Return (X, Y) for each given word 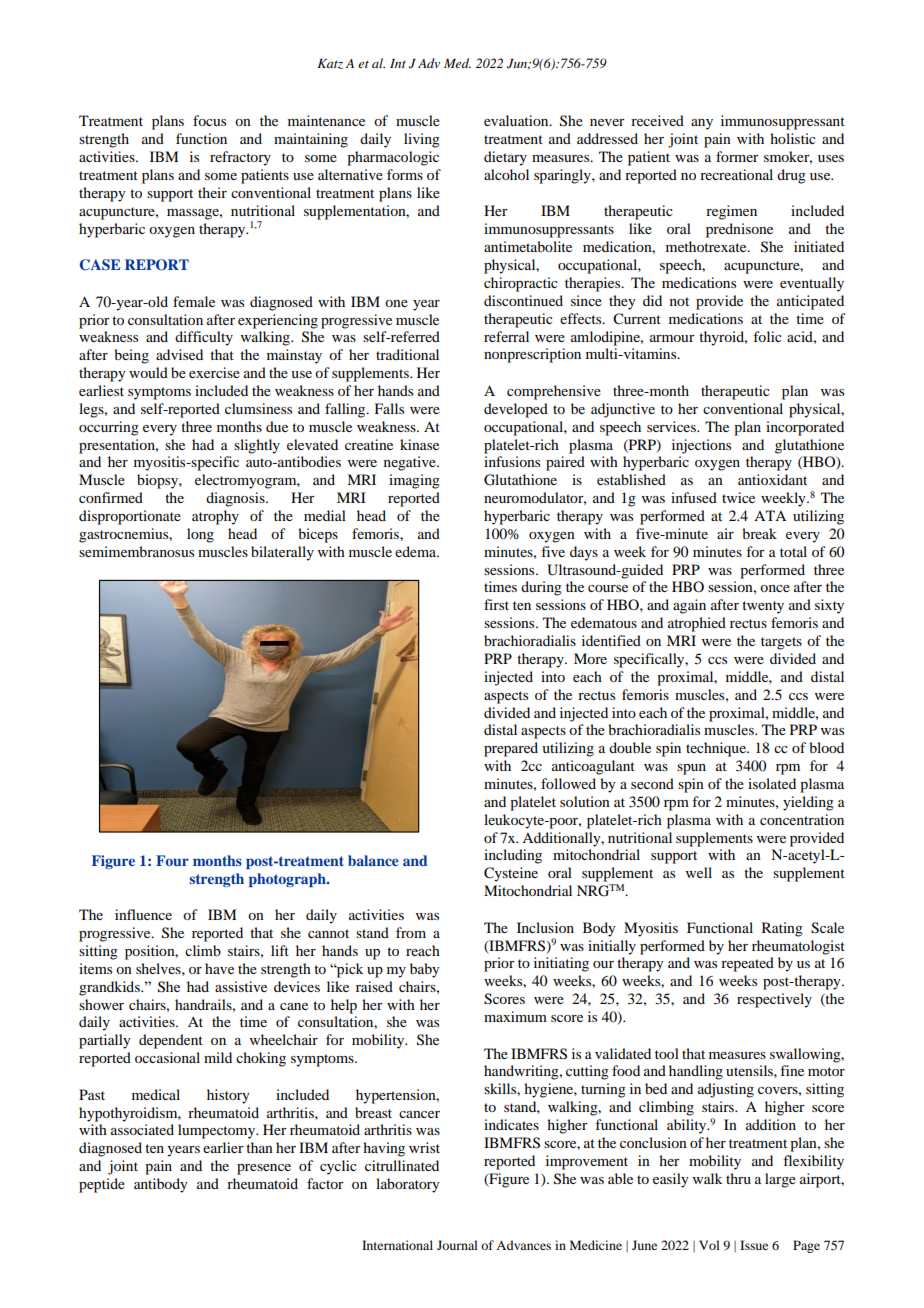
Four (172, 860)
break (759, 533)
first (496, 604)
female (194, 301)
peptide (102, 1185)
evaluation (517, 120)
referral (506, 336)
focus (209, 120)
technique (717, 749)
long (200, 535)
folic (767, 336)
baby (425, 970)
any (702, 124)
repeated (747, 964)
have (219, 968)
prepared (511, 749)
